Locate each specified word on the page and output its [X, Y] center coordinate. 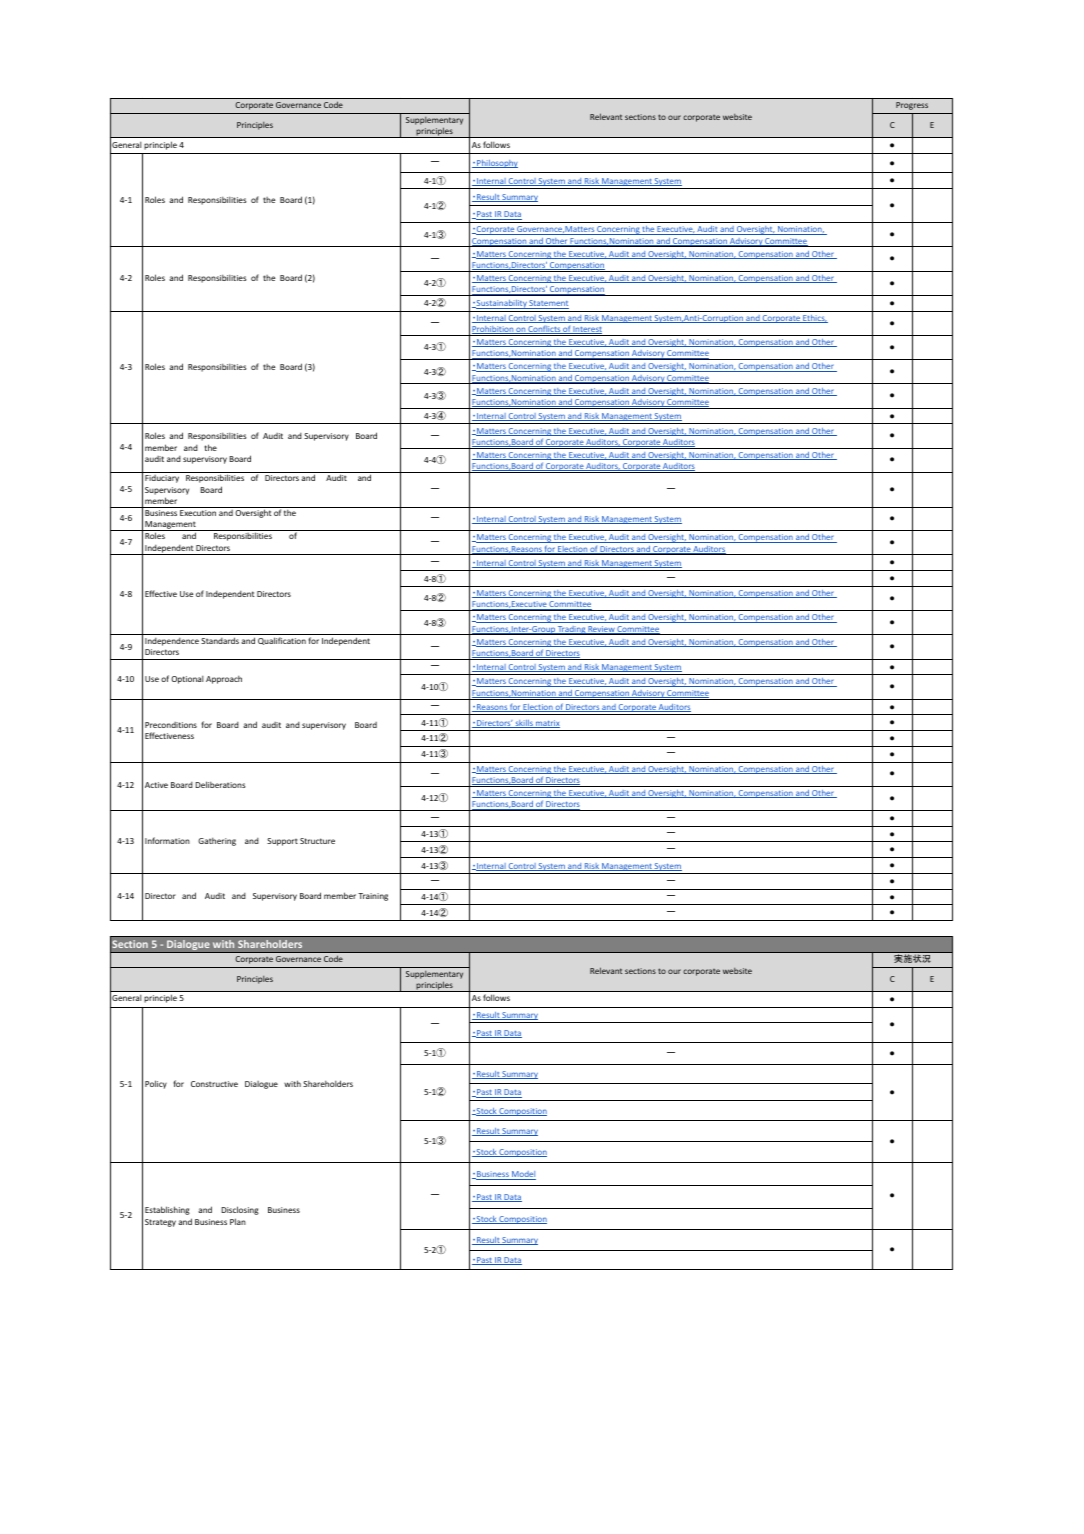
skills [524, 724]
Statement [548, 304]
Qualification [282, 641]
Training [373, 897]
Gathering [217, 841]
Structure [317, 841]
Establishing [167, 1210]
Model [523, 1175]
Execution [198, 513]
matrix [547, 724]
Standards [220, 640]
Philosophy [496, 164]
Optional [187, 679]
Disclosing [240, 1210]
